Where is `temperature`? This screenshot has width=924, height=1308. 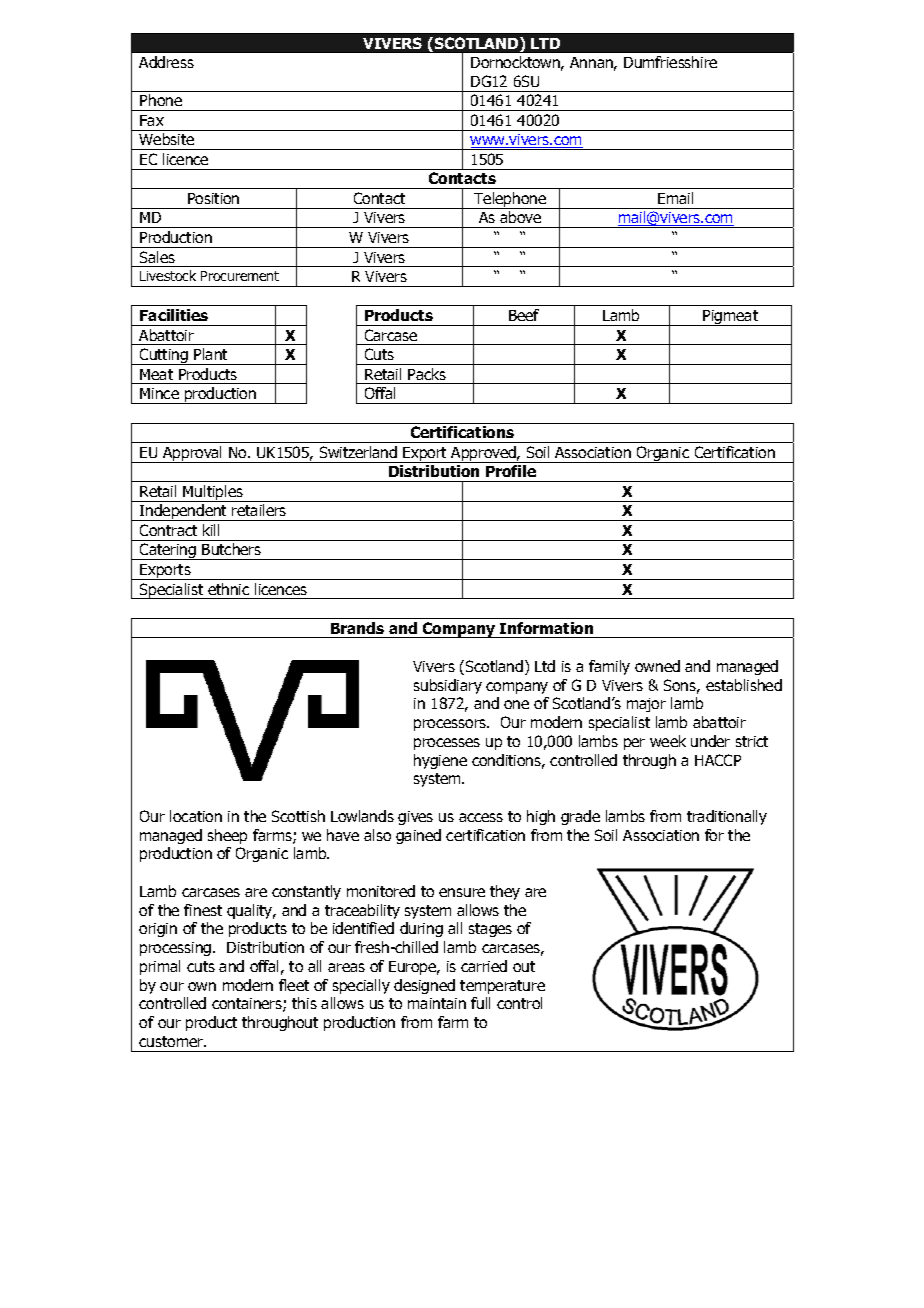
temperature is located at coordinates (502, 987).
